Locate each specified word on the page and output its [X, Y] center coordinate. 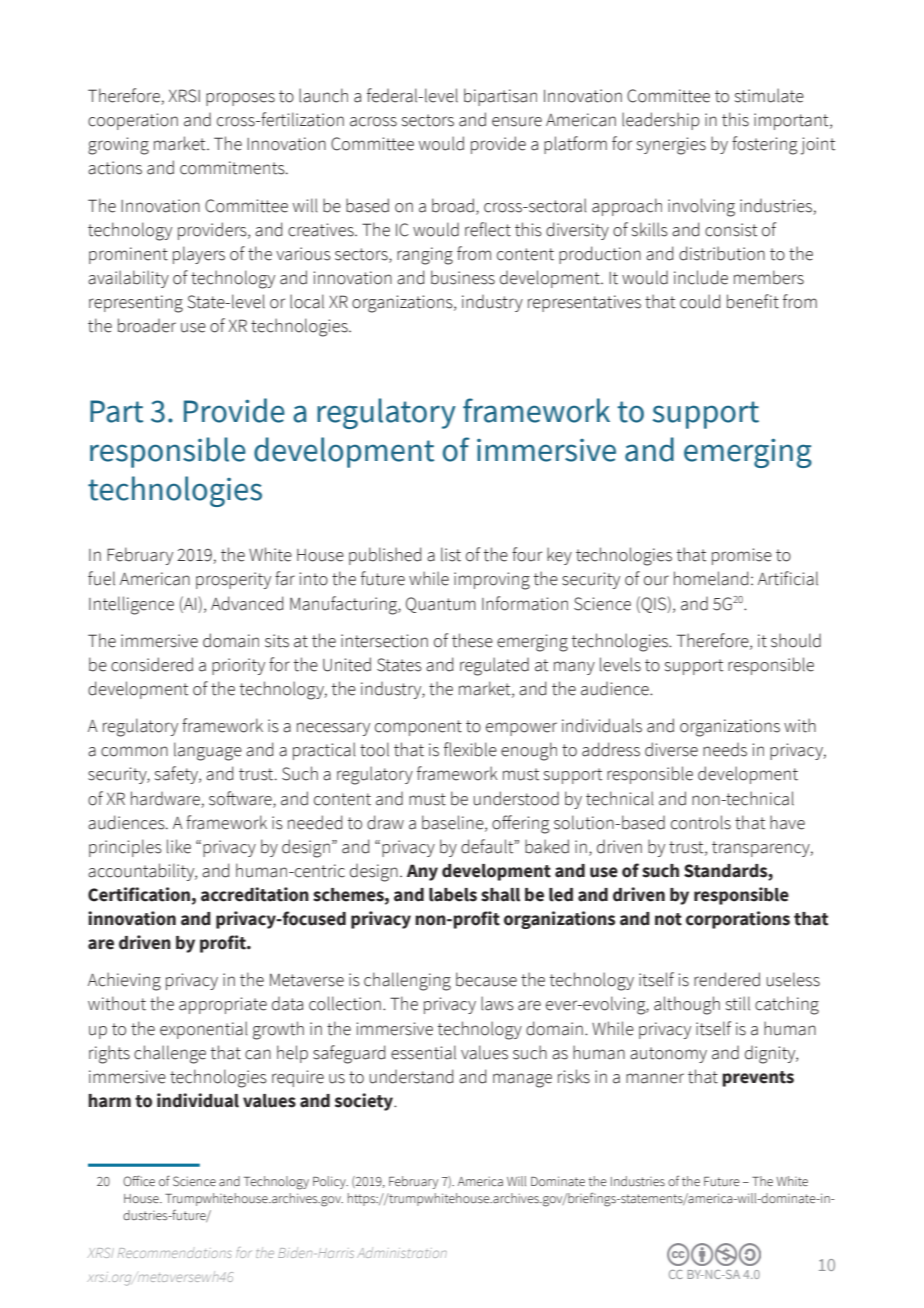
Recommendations [175, 1253]
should [796, 640]
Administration [402, 1253]
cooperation [133, 121]
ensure [517, 121]
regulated [494, 666]
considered [152, 664]
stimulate [769, 95]
